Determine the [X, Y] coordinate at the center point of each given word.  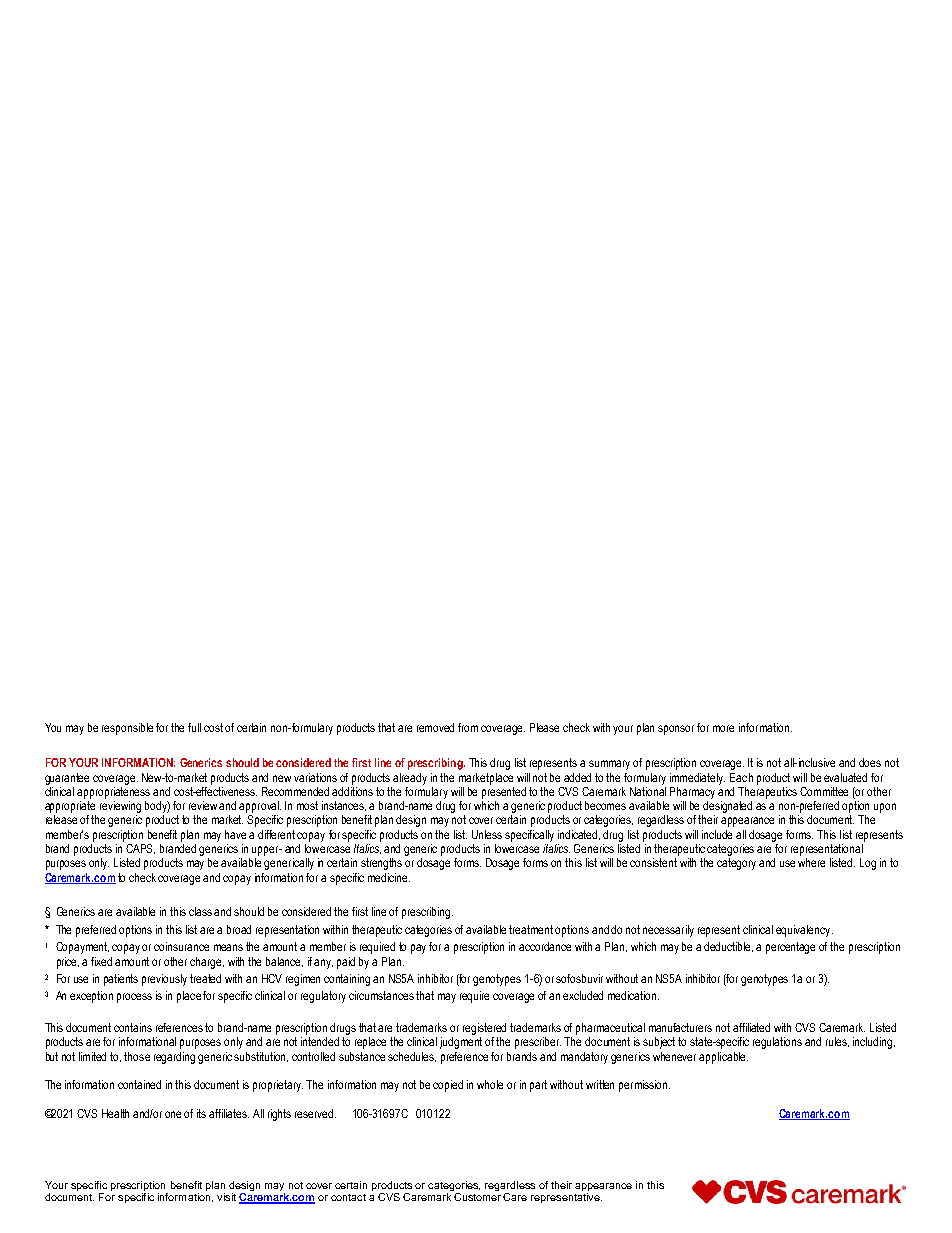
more [723, 728]
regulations [777, 1043]
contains [133, 1027]
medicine [389, 877]
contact [348, 1197]
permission [644, 1086]
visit [226, 1197]
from [468, 727]
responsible [127, 729]
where [811, 862]
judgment [461, 1043]
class [200, 911]
